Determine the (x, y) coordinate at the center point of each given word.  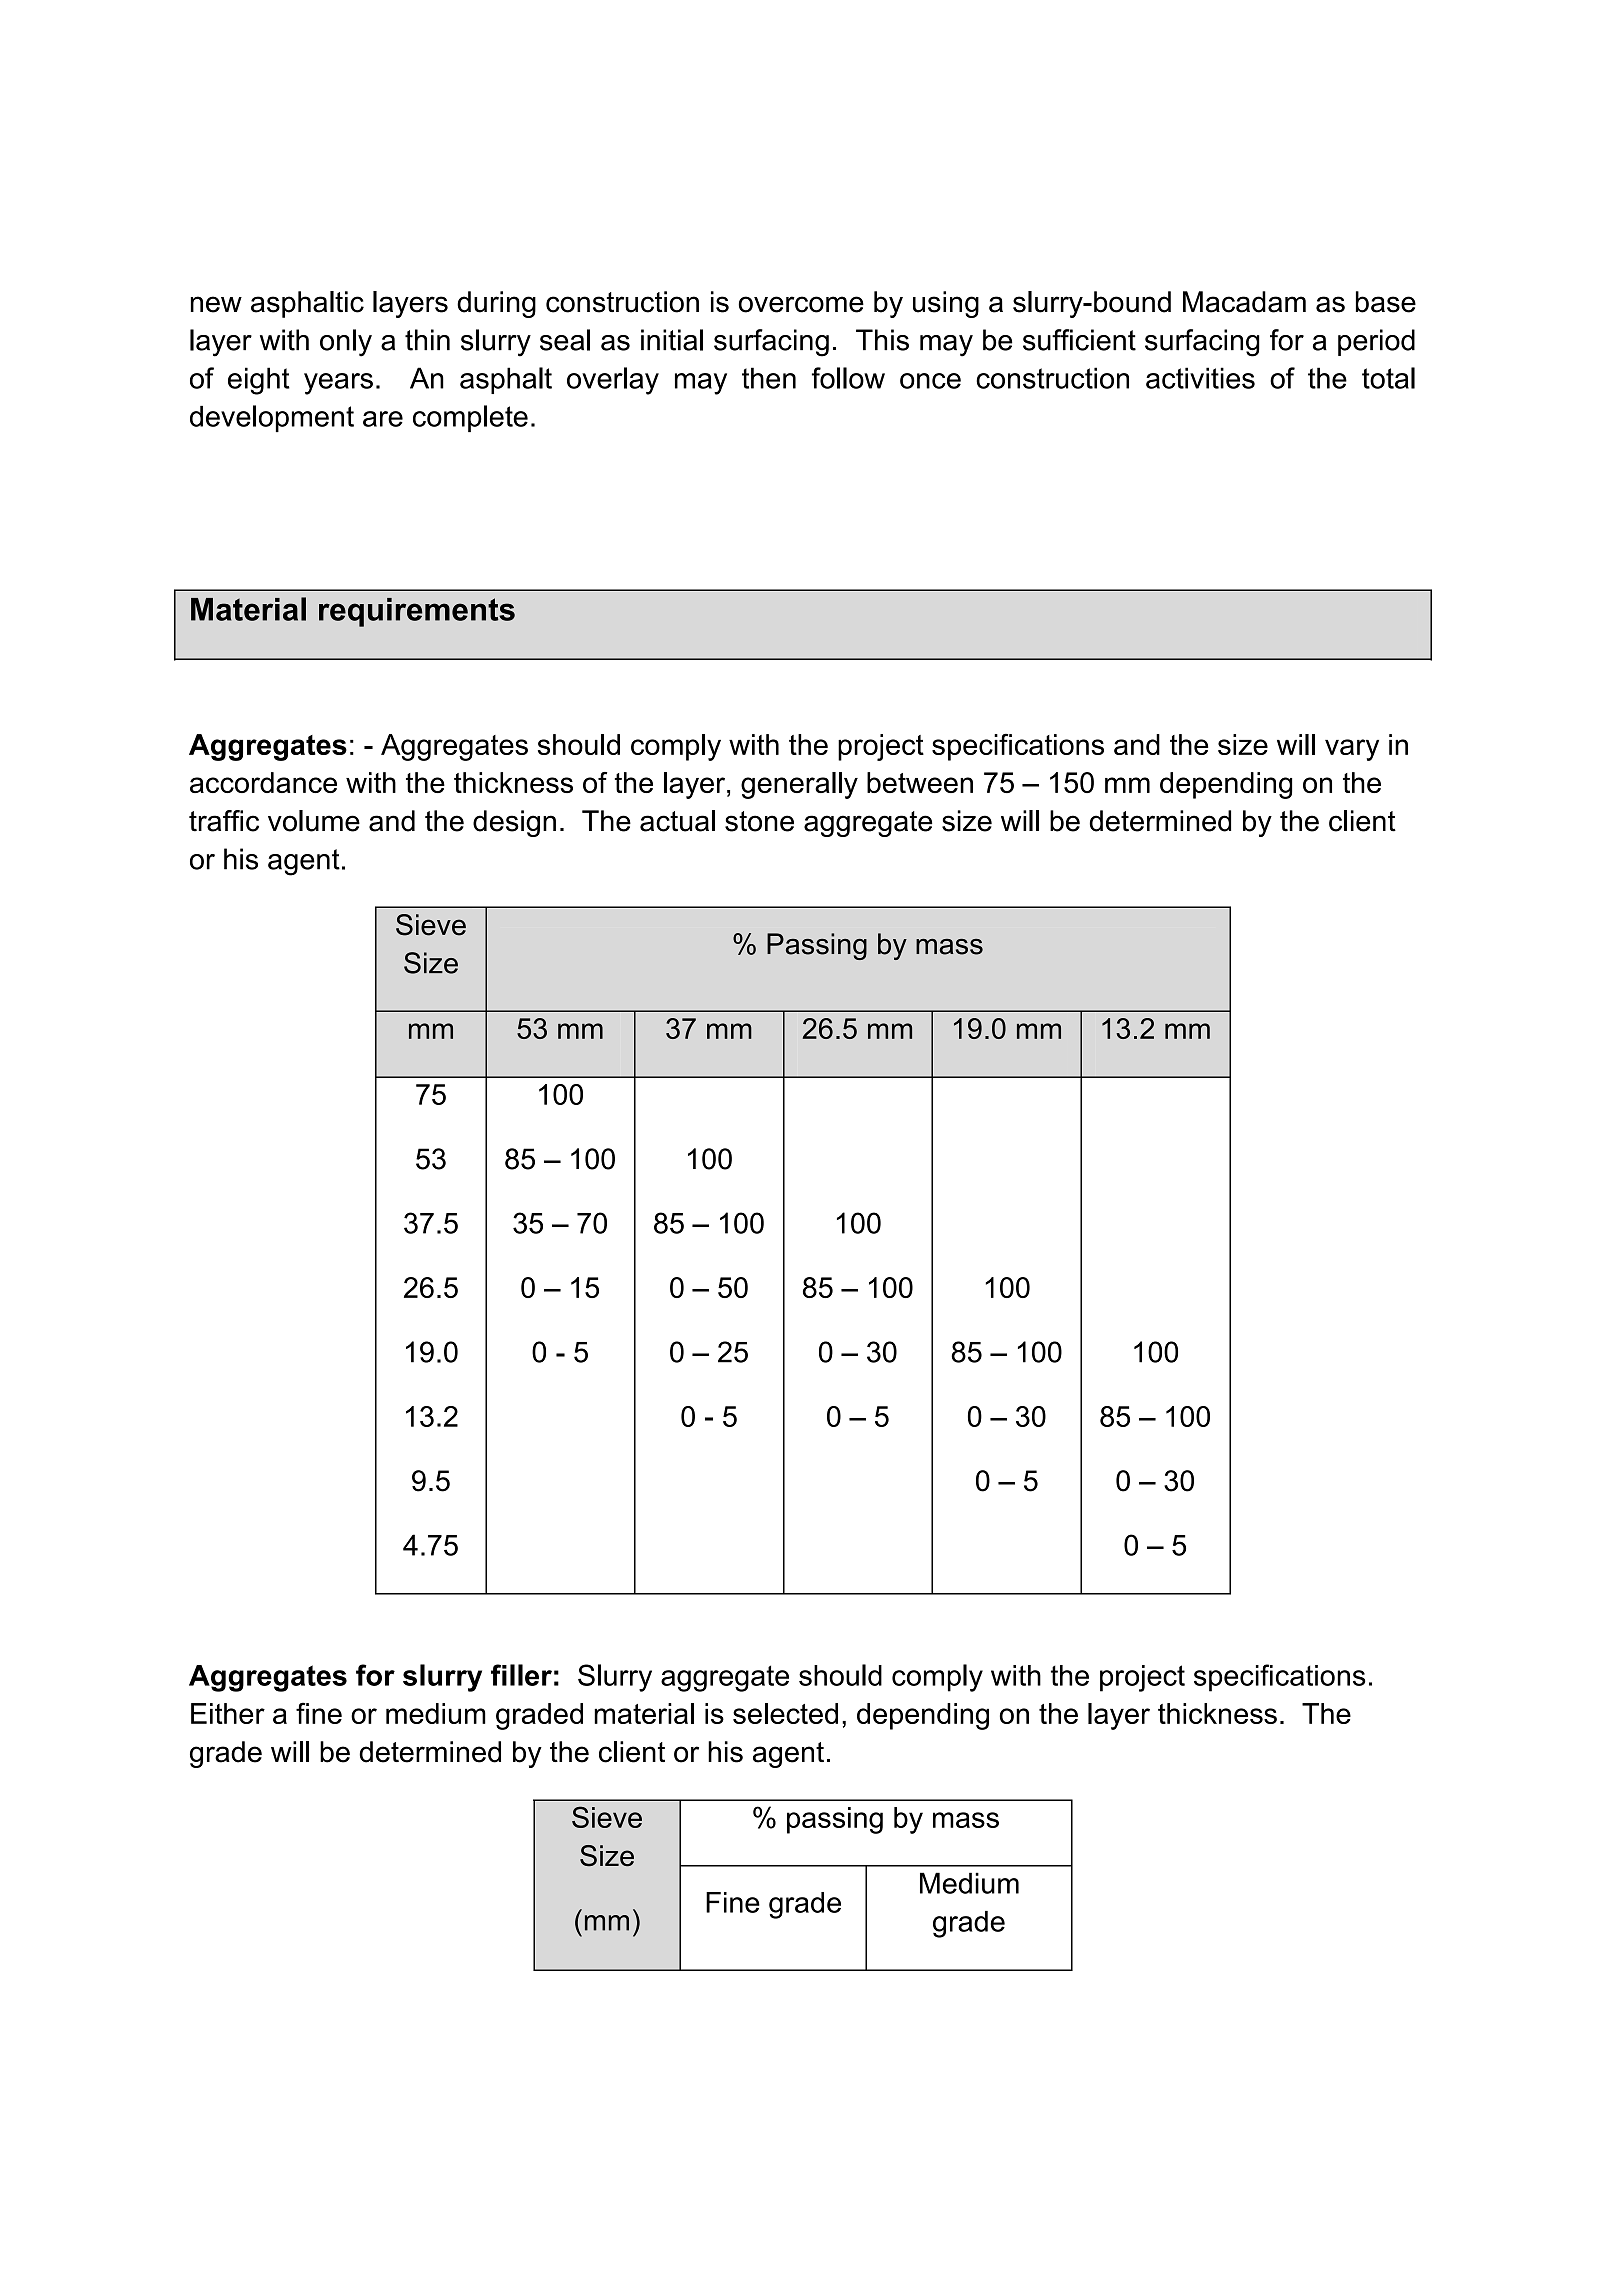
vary (1352, 750)
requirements (417, 612)
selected (785, 1713)
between (920, 782)
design (514, 823)
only (346, 343)
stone (759, 821)
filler (521, 1675)
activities (1200, 378)
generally (799, 785)
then (769, 378)
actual (677, 821)
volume (314, 821)
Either (228, 1713)
